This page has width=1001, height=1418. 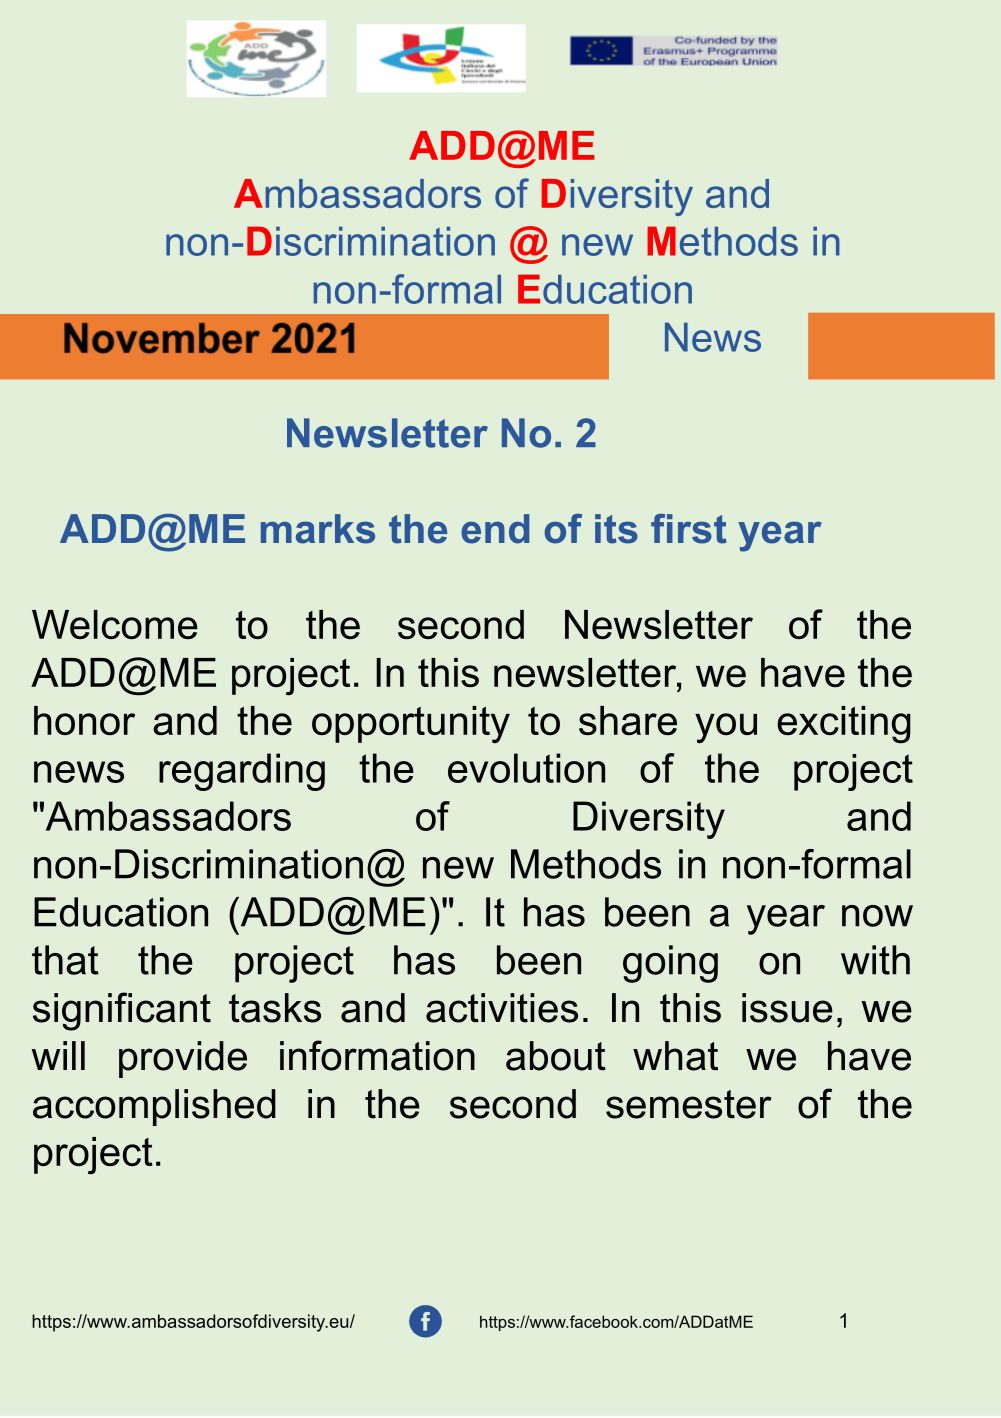 What do you see at coordinates (122, 1011) in the page?
I see `significant` at bounding box center [122, 1011].
